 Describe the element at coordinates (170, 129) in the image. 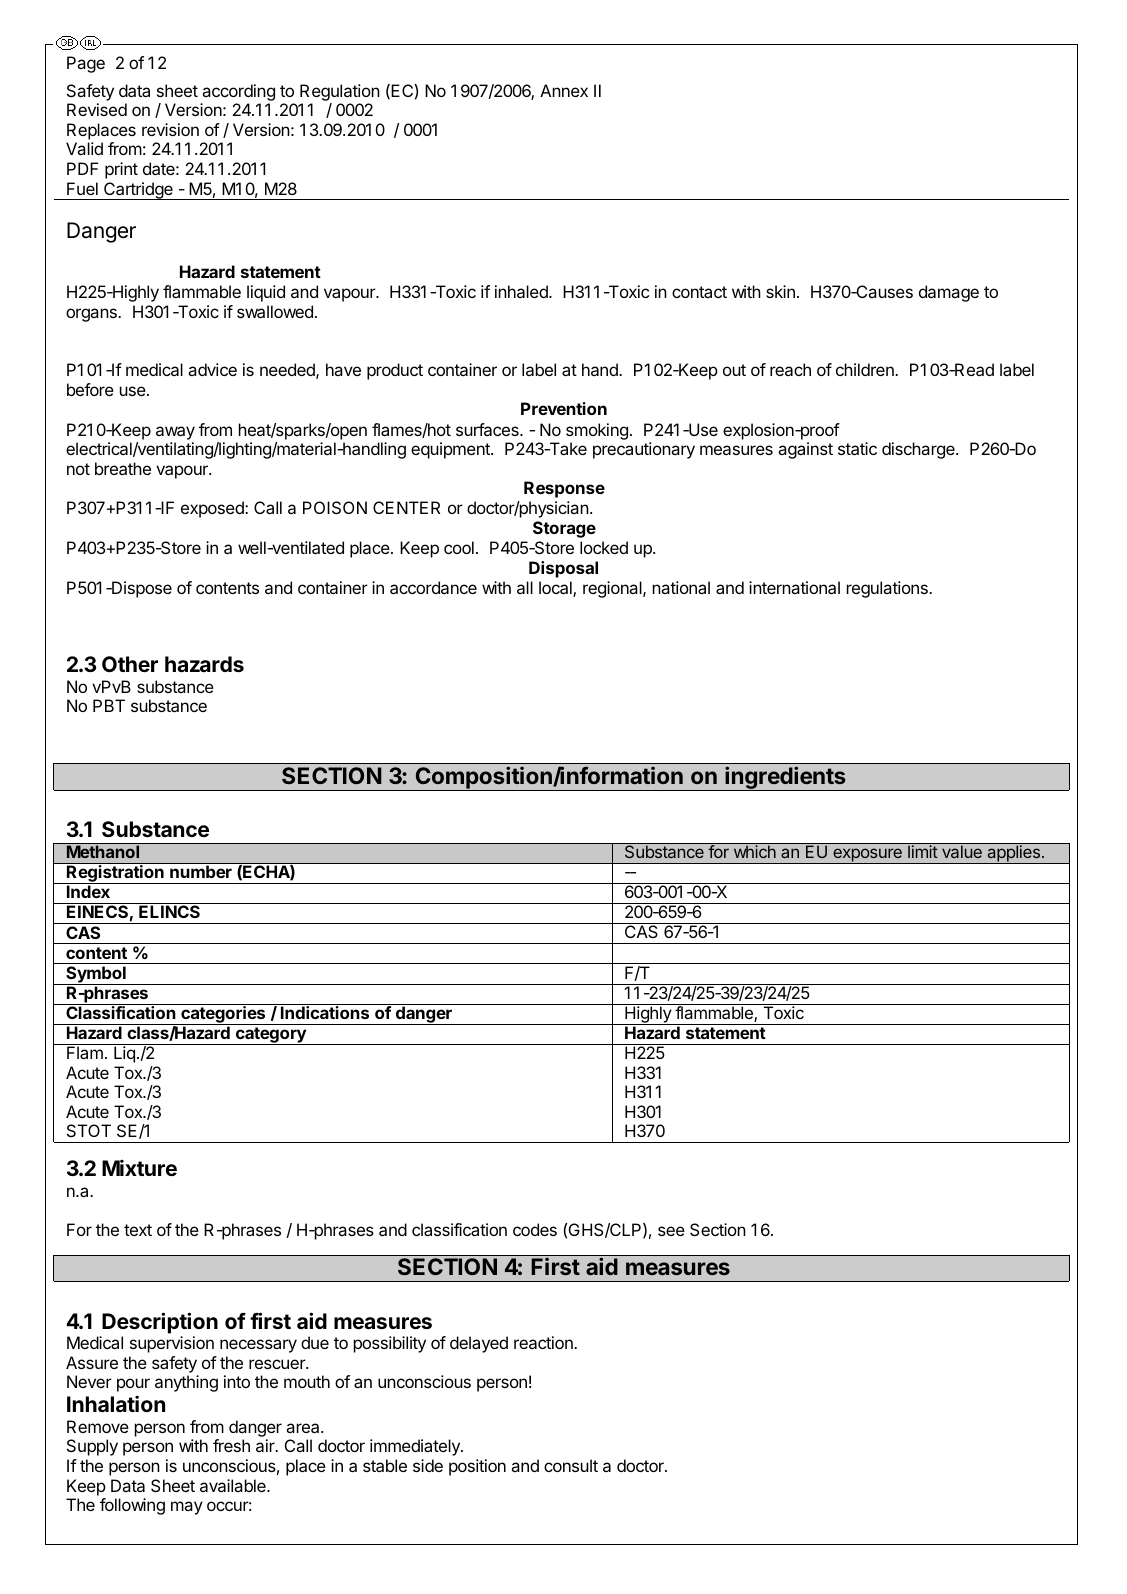

I see `revision` at that location.
